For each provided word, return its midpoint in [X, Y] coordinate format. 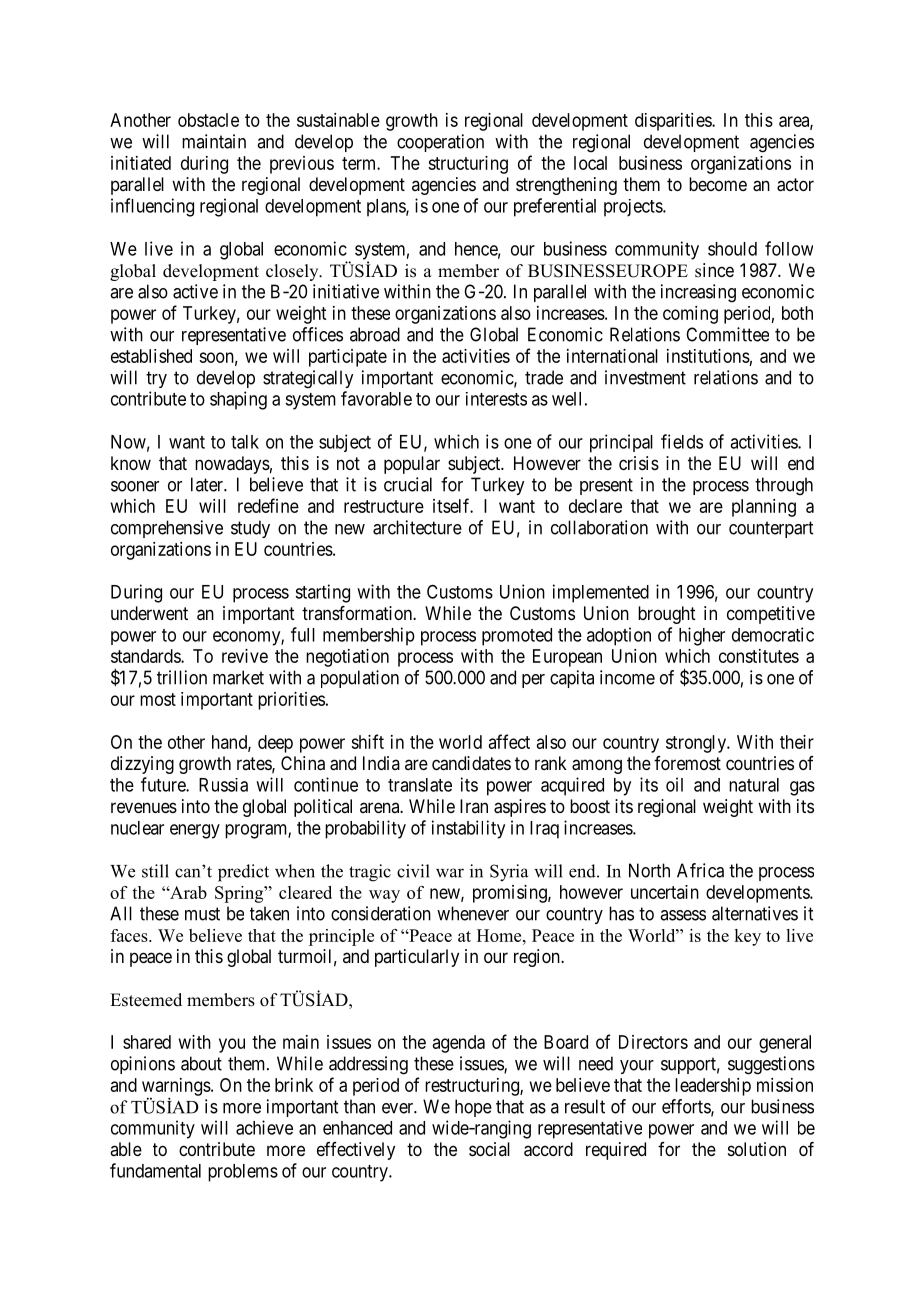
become [718, 184]
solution [757, 1149]
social [489, 1149]
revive [245, 656]
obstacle [208, 120]
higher [702, 636]
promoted [517, 637]
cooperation [440, 143]
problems [243, 1173]
